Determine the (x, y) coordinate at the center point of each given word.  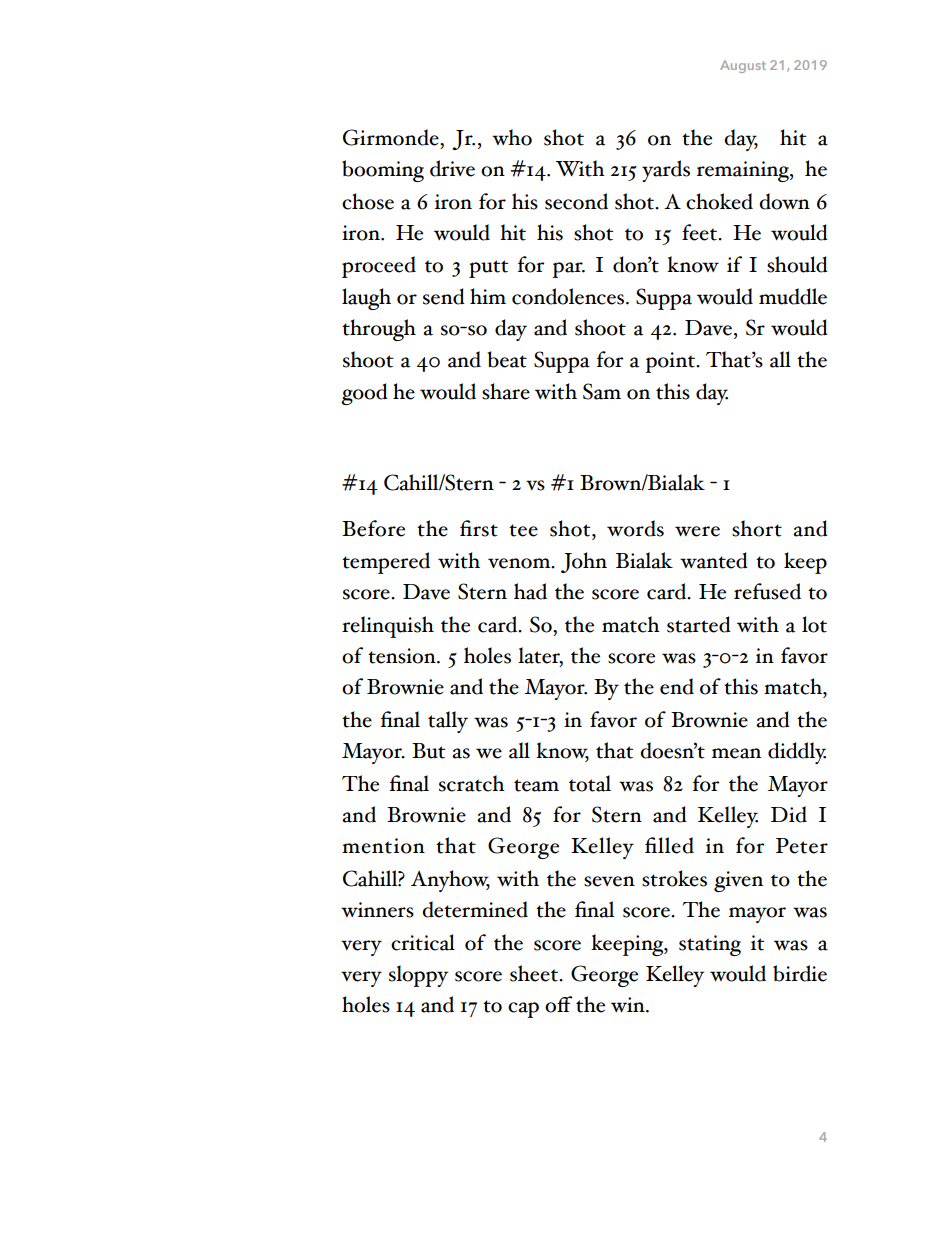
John (584, 562)
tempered (386, 563)
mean (736, 753)
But (429, 751)
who (512, 137)
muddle (793, 296)
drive (452, 168)
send (444, 296)
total (590, 783)
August (743, 66)
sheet (535, 973)
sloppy (418, 976)
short (757, 528)
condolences (569, 296)
